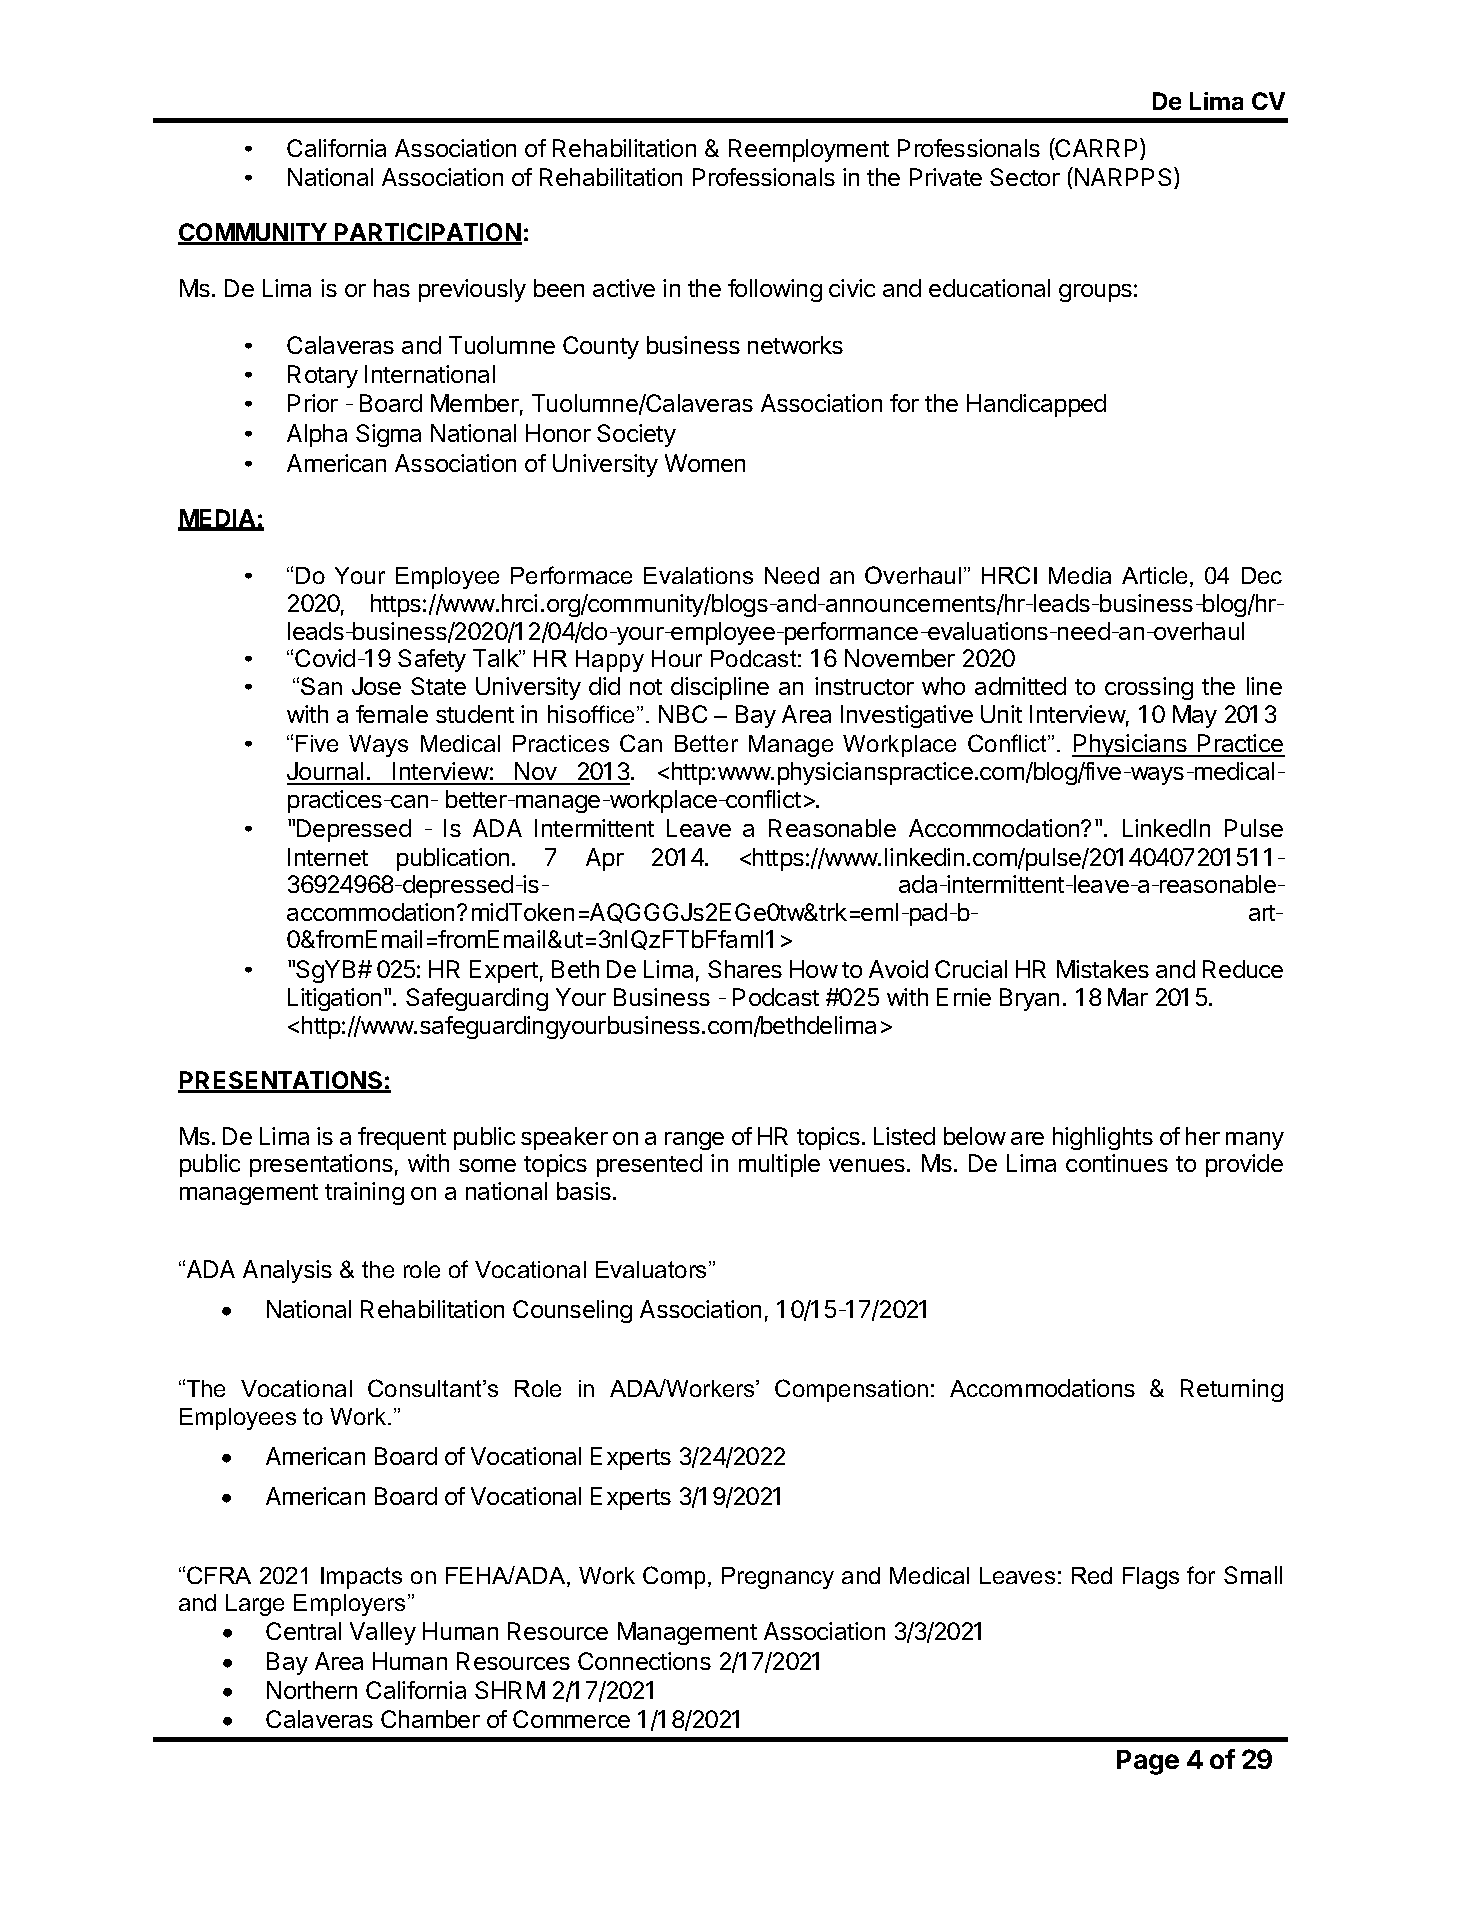 This image has width=1475, height=1909. I want to click on groups, so click(1095, 293).
